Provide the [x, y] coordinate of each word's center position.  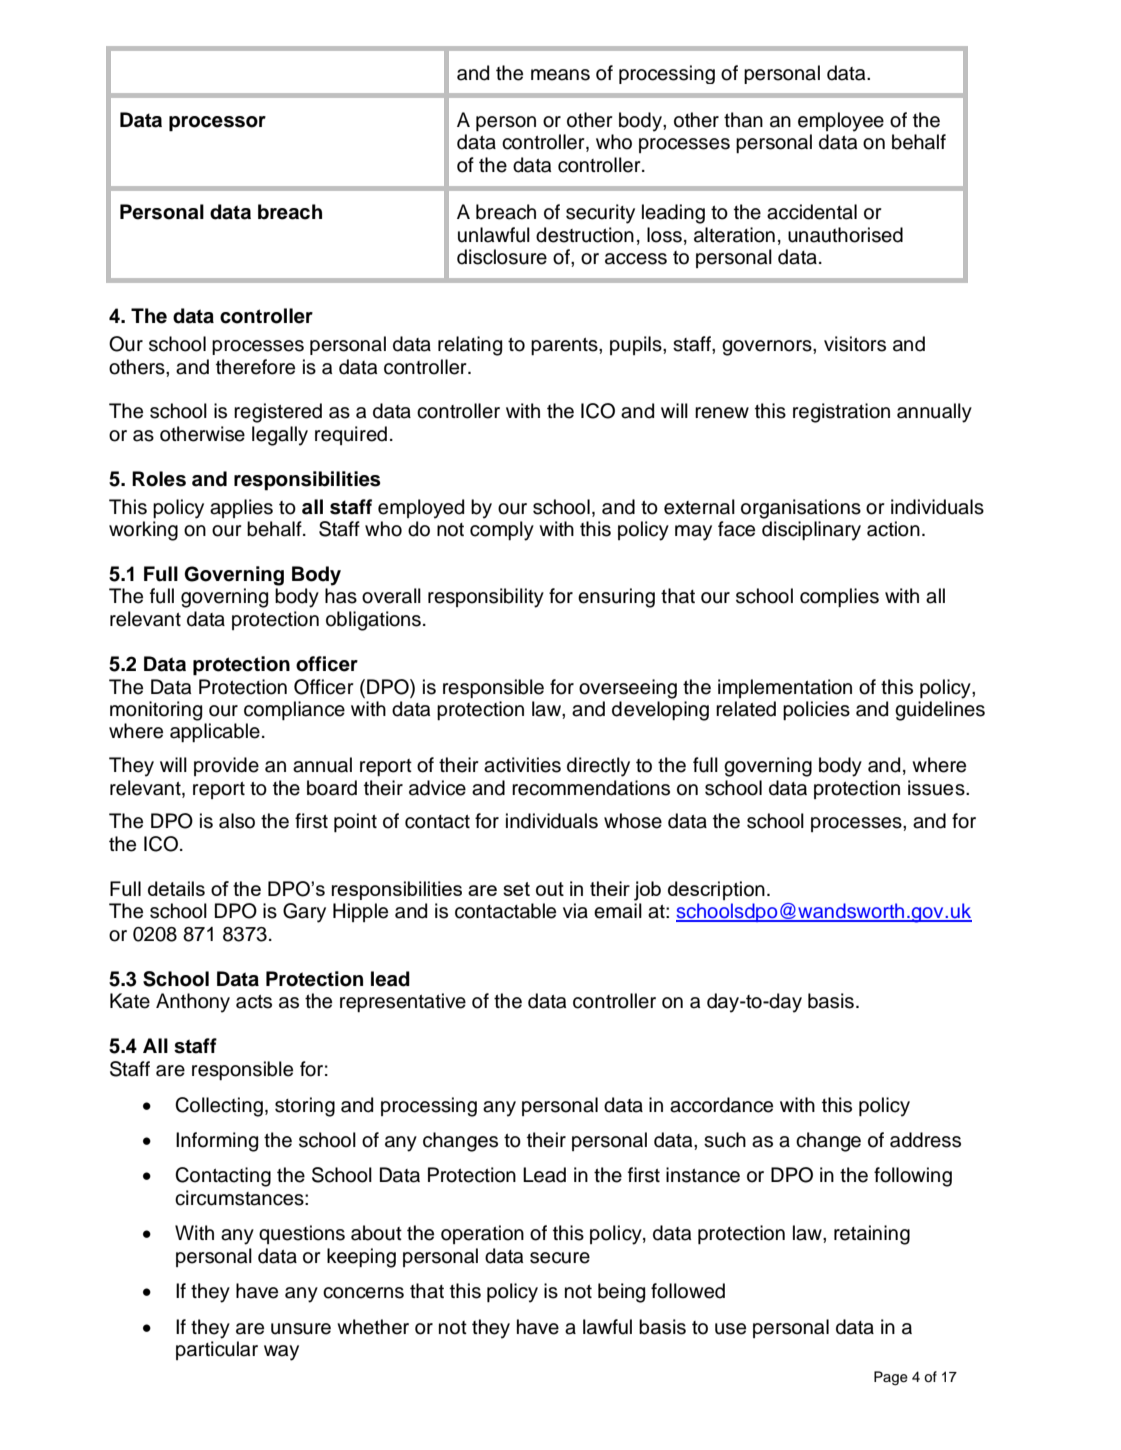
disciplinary [811, 531]
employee [841, 122]
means [560, 75]
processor [217, 124]
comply [502, 531]
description [716, 890]
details [176, 888]
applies [241, 508]
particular [217, 1350]
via [575, 911]
